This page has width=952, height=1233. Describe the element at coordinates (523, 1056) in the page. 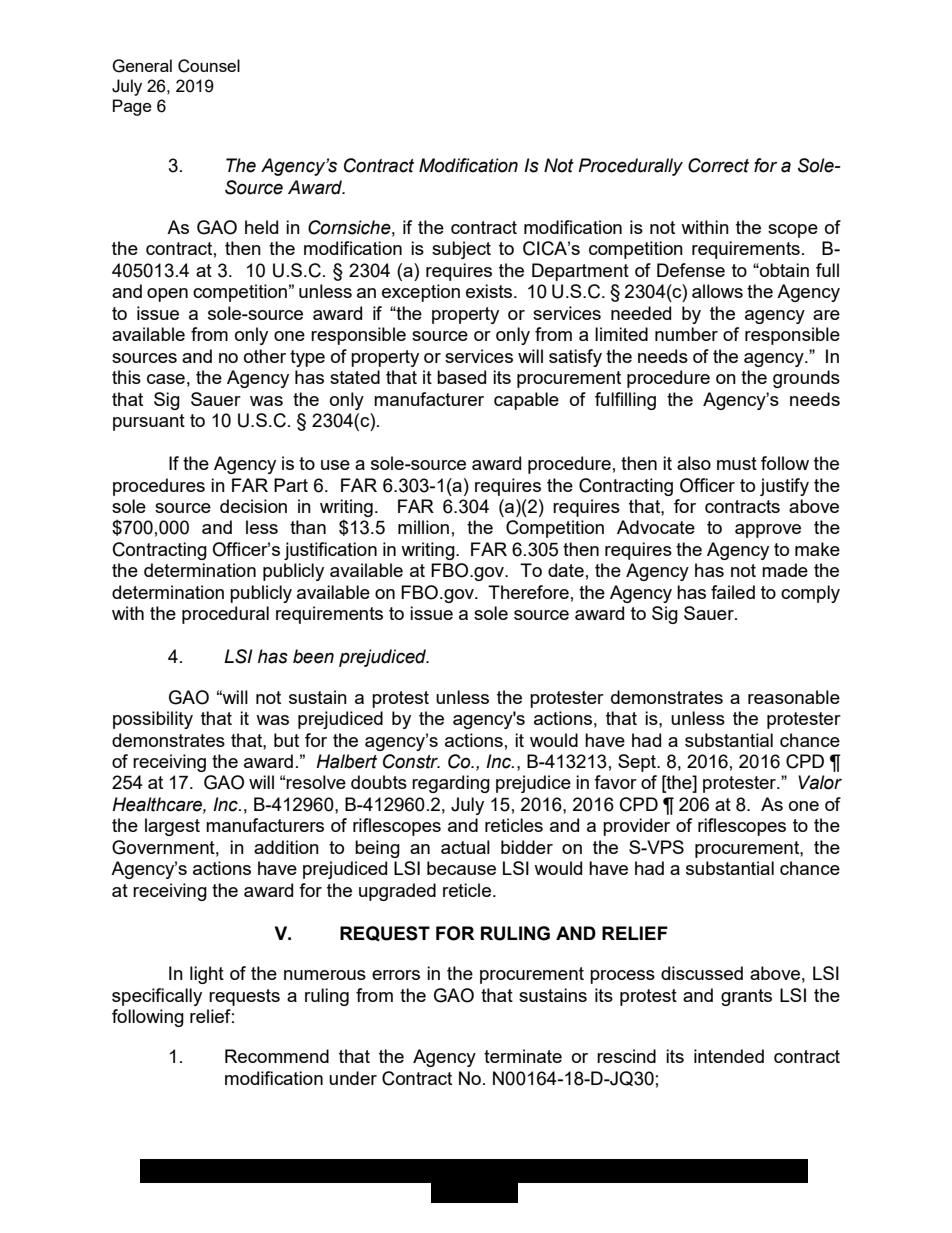

I see `terminate` at that location.
